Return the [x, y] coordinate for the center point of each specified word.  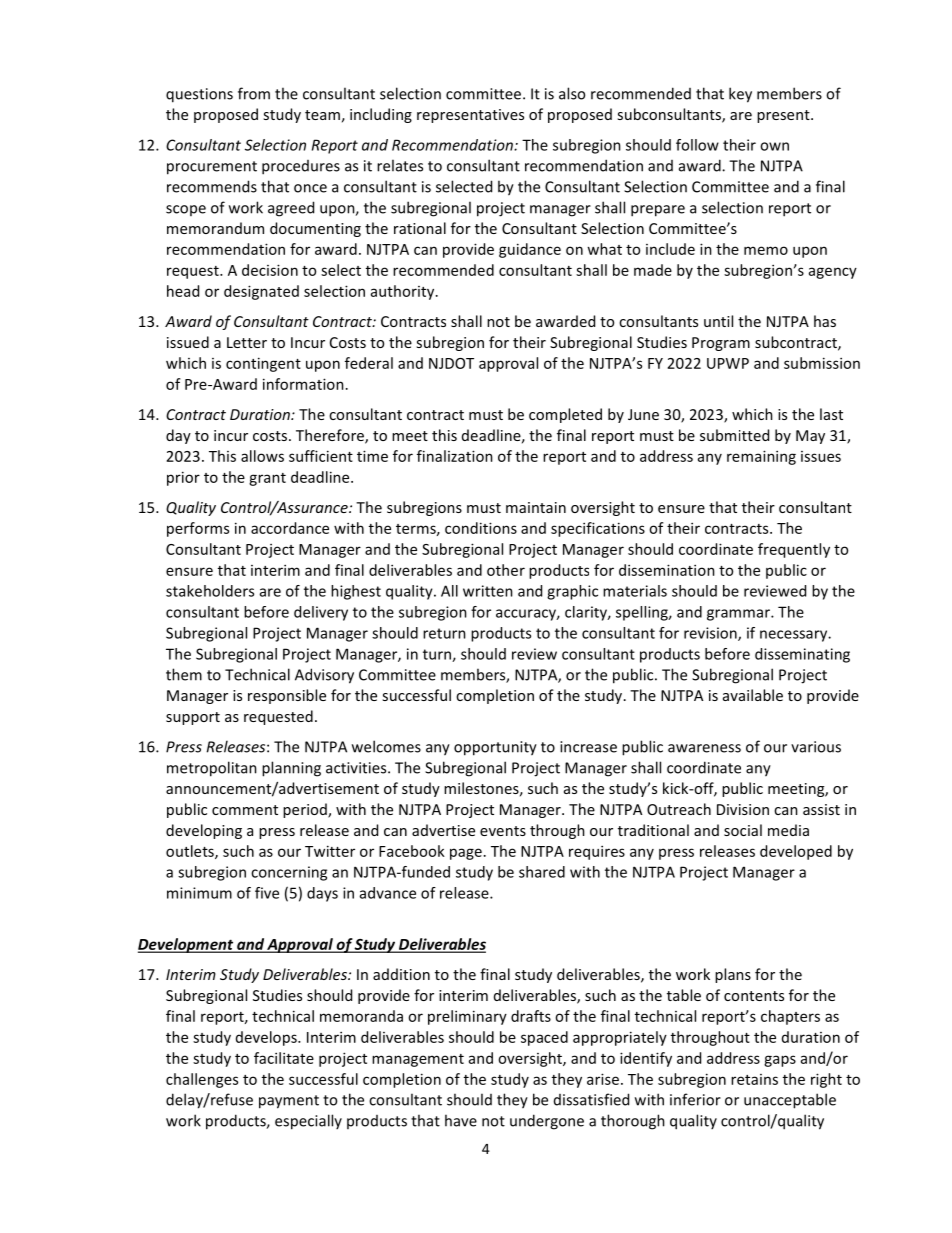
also [572, 93]
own [774, 146]
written [488, 591]
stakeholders [210, 591]
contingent [263, 364]
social [743, 830]
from [254, 93]
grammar [739, 615]
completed [565, 415]
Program [721, 344]
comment [245, 810]
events [503, 831]
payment [289, 1102]
